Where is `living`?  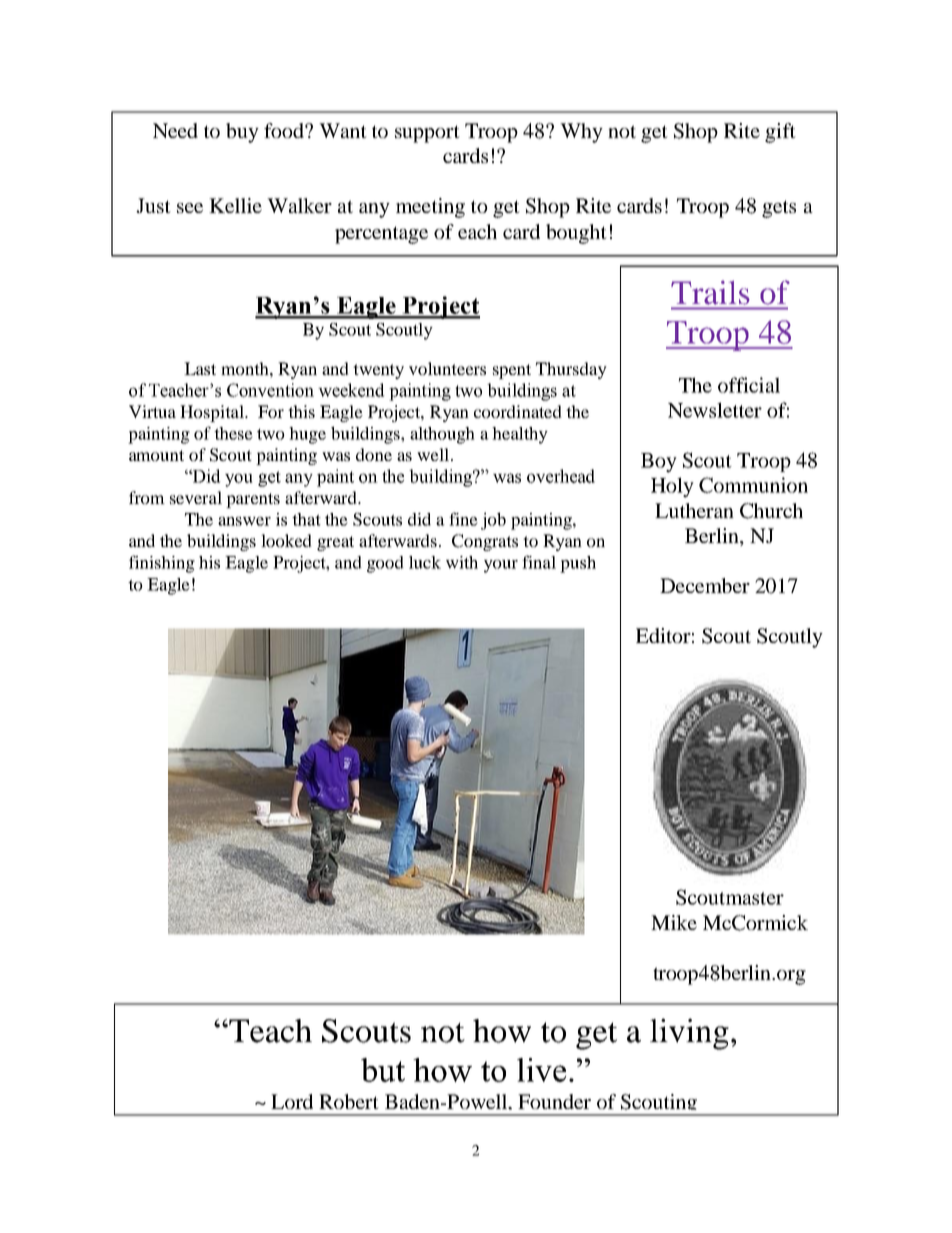 living is located at coordinates (689, 1034).
